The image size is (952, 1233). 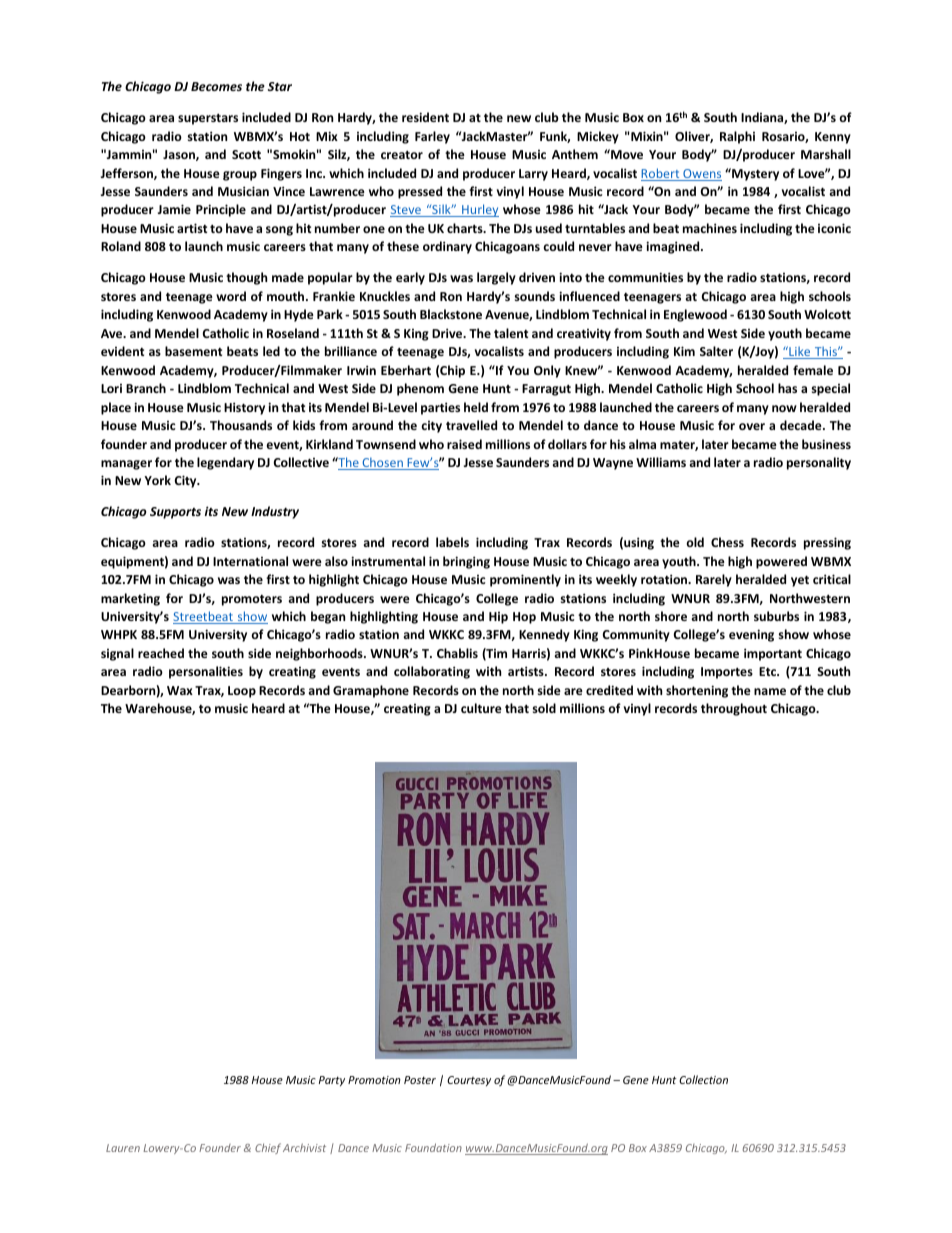 What do you see at coordinates (751, 635) in the screenshot?
I see `evening` at bounding box center [751, 635].
